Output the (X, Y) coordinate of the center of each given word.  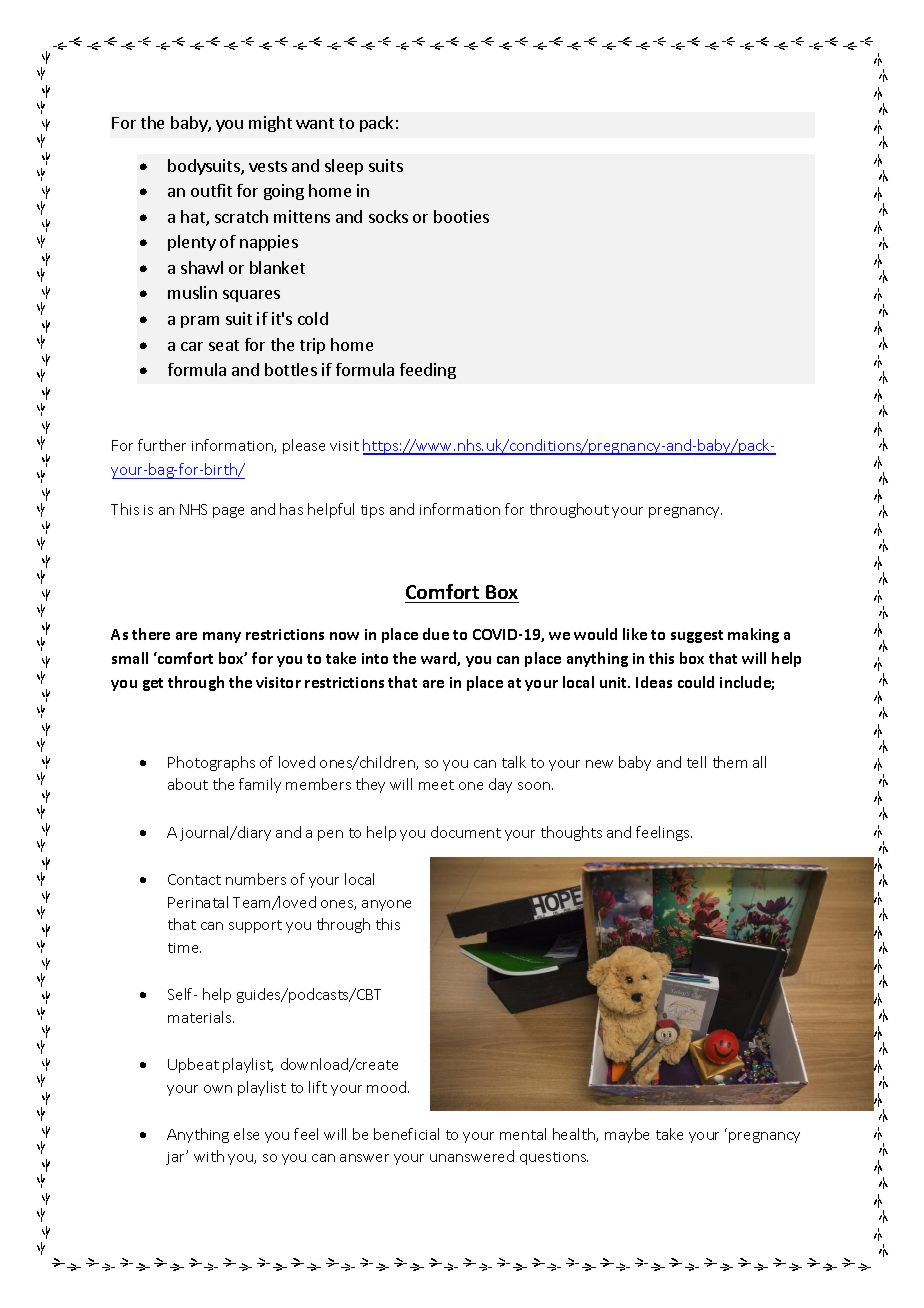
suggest (697, 636)
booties (461, 216)
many (222, 637)
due (436, 634)
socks (388, 216)
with (209, 1156)
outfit (211, 190)
